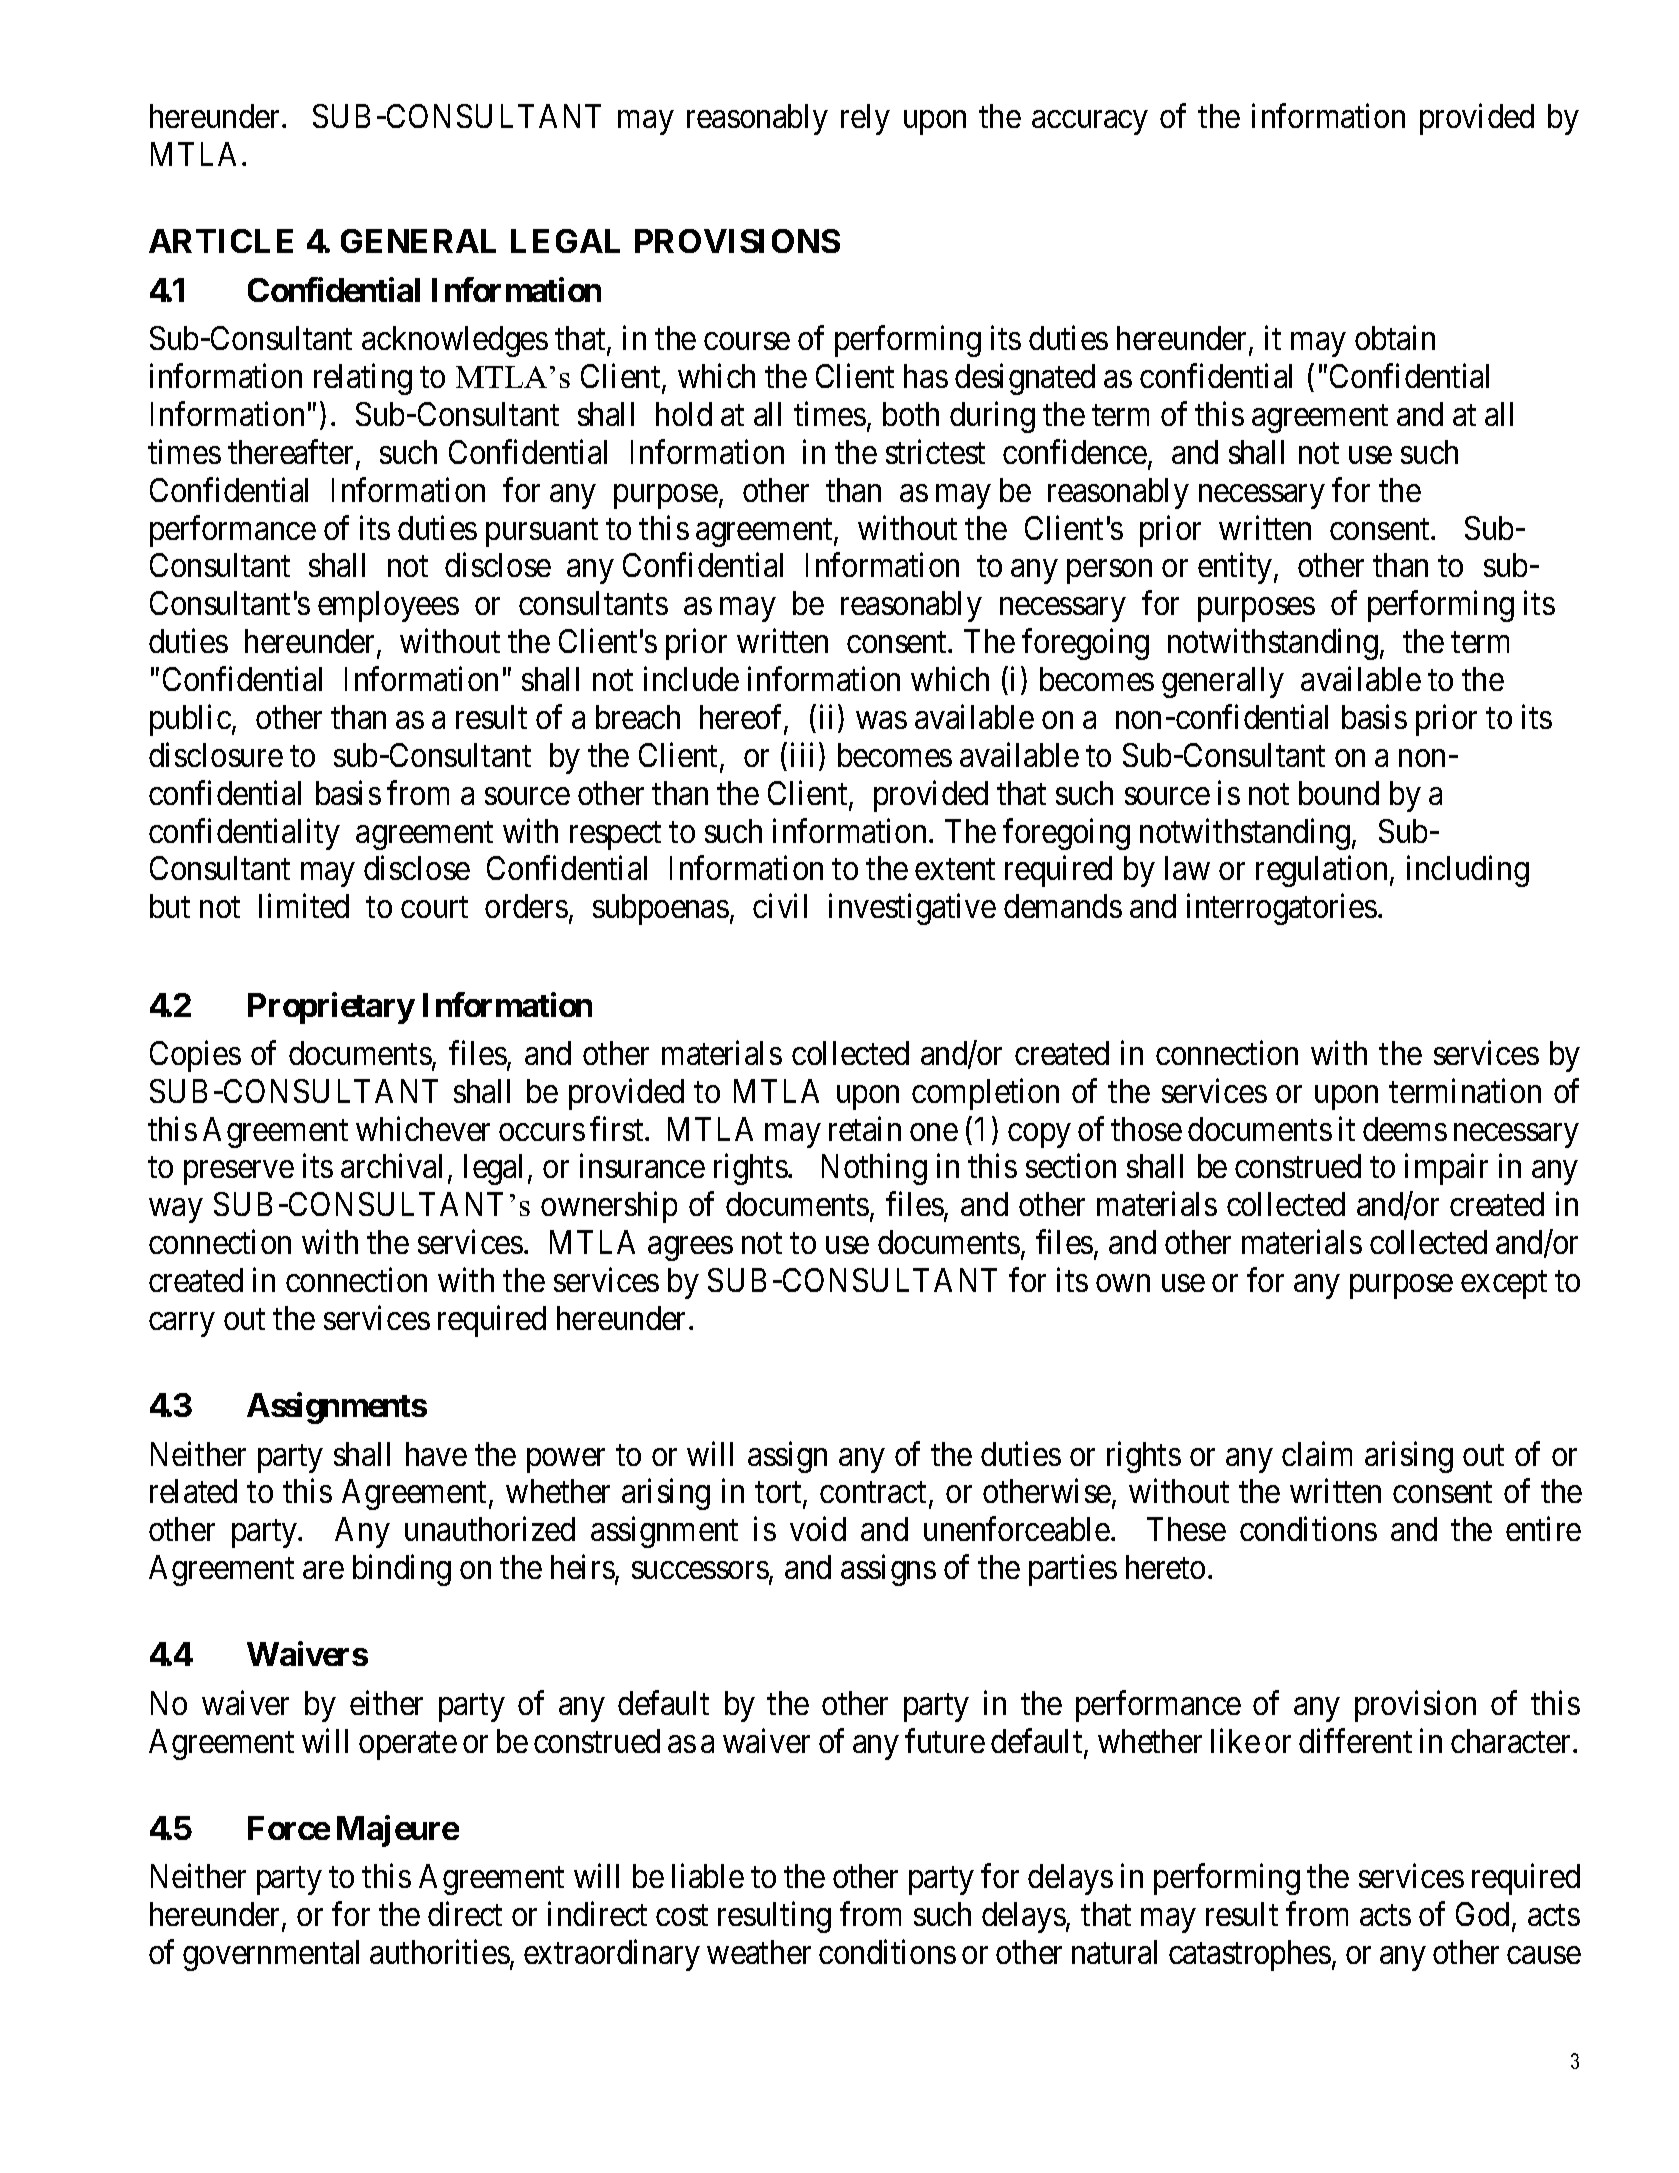 This screenshot has width=1679, height=2173. Describe the element at coordinates (271, 1955) in the screenshot. I see `governmental` at that location.
